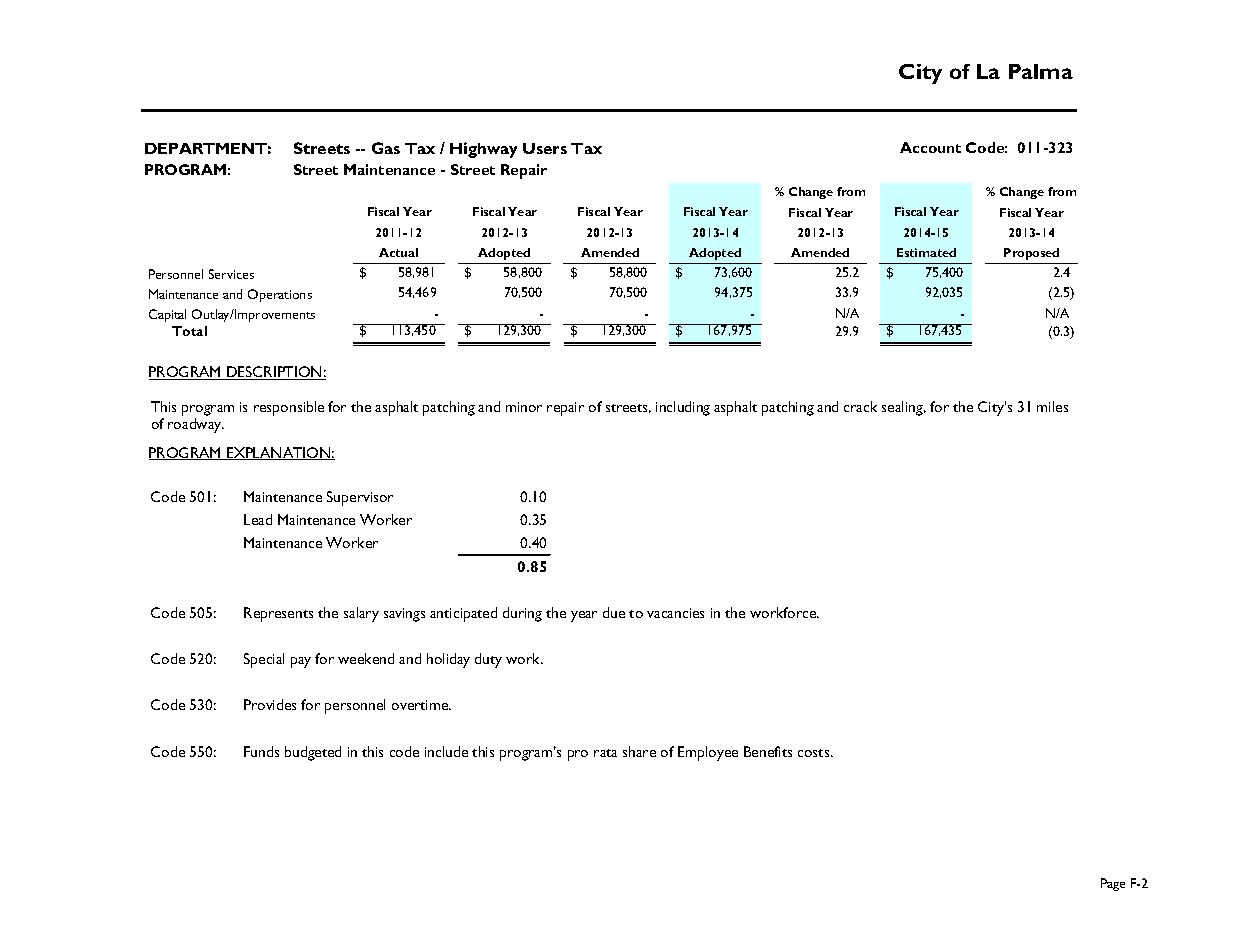  Describe the element at coordinates (545, 148) in the screenshot. I see `Users` at that location.
